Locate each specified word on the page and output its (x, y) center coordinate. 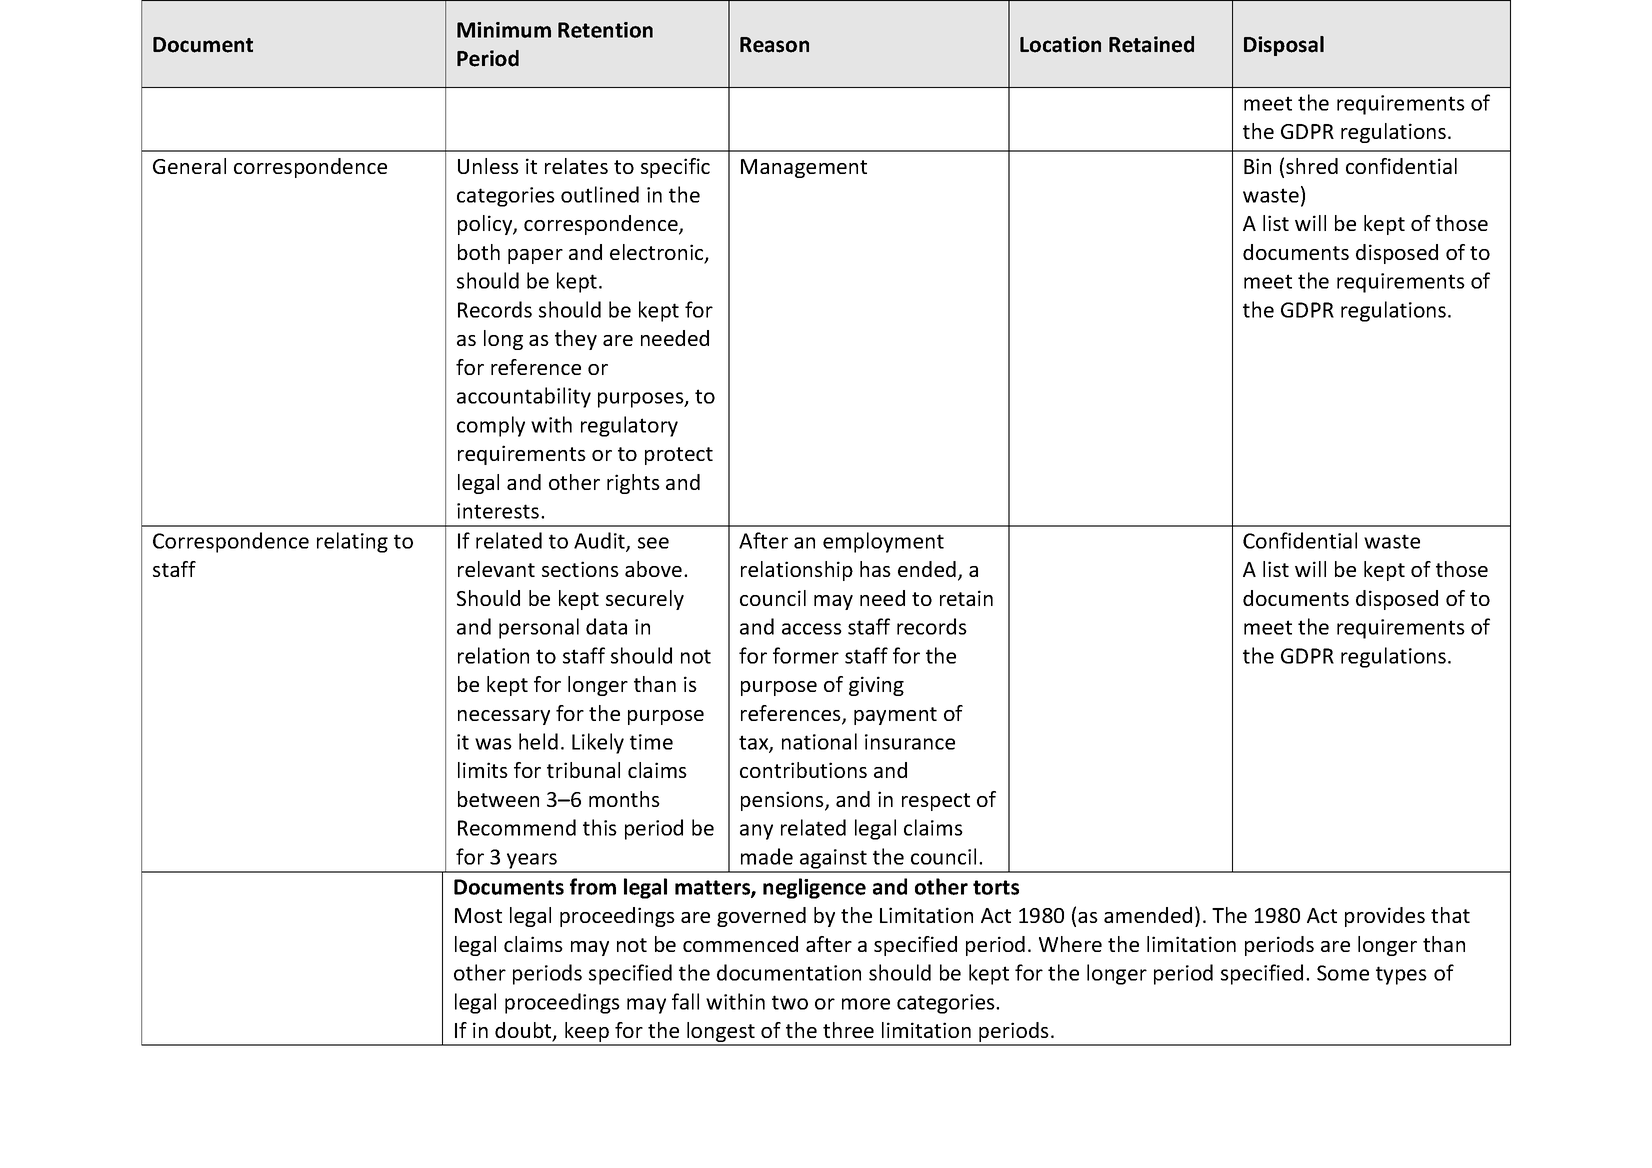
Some (1343, 973)
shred (1312, 166)
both (479, 252)
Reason (774, 45)
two (790, 1002)
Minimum (504, 30)
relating (352, 542)
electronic (658, 253)
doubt (524, 1031)
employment (883, 542)
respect (936, 802)
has (875, 569)
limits (483, 770)
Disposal (1284, 46)
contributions (803, 770)
